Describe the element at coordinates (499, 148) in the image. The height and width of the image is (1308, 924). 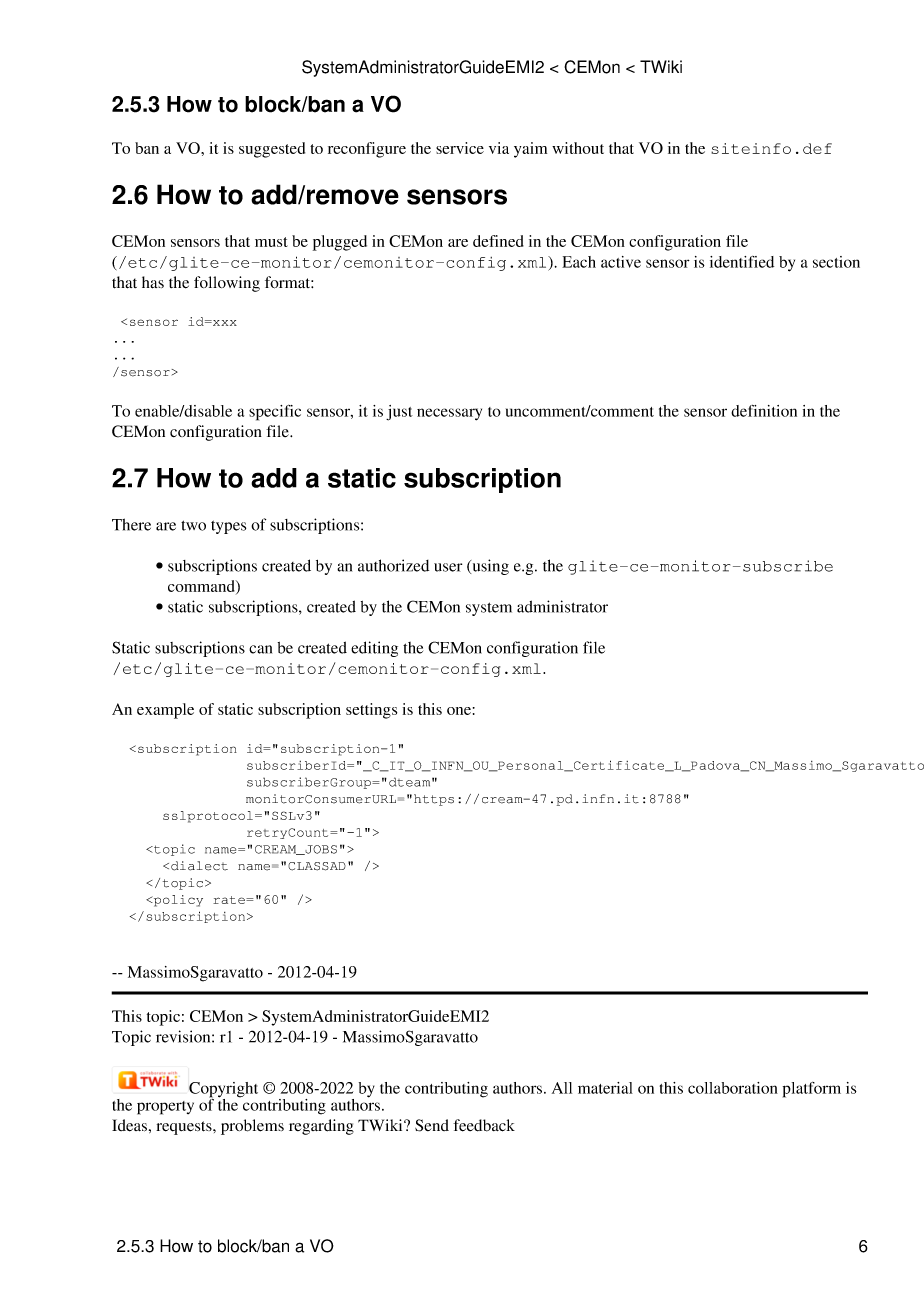
I see `via` at that location.
